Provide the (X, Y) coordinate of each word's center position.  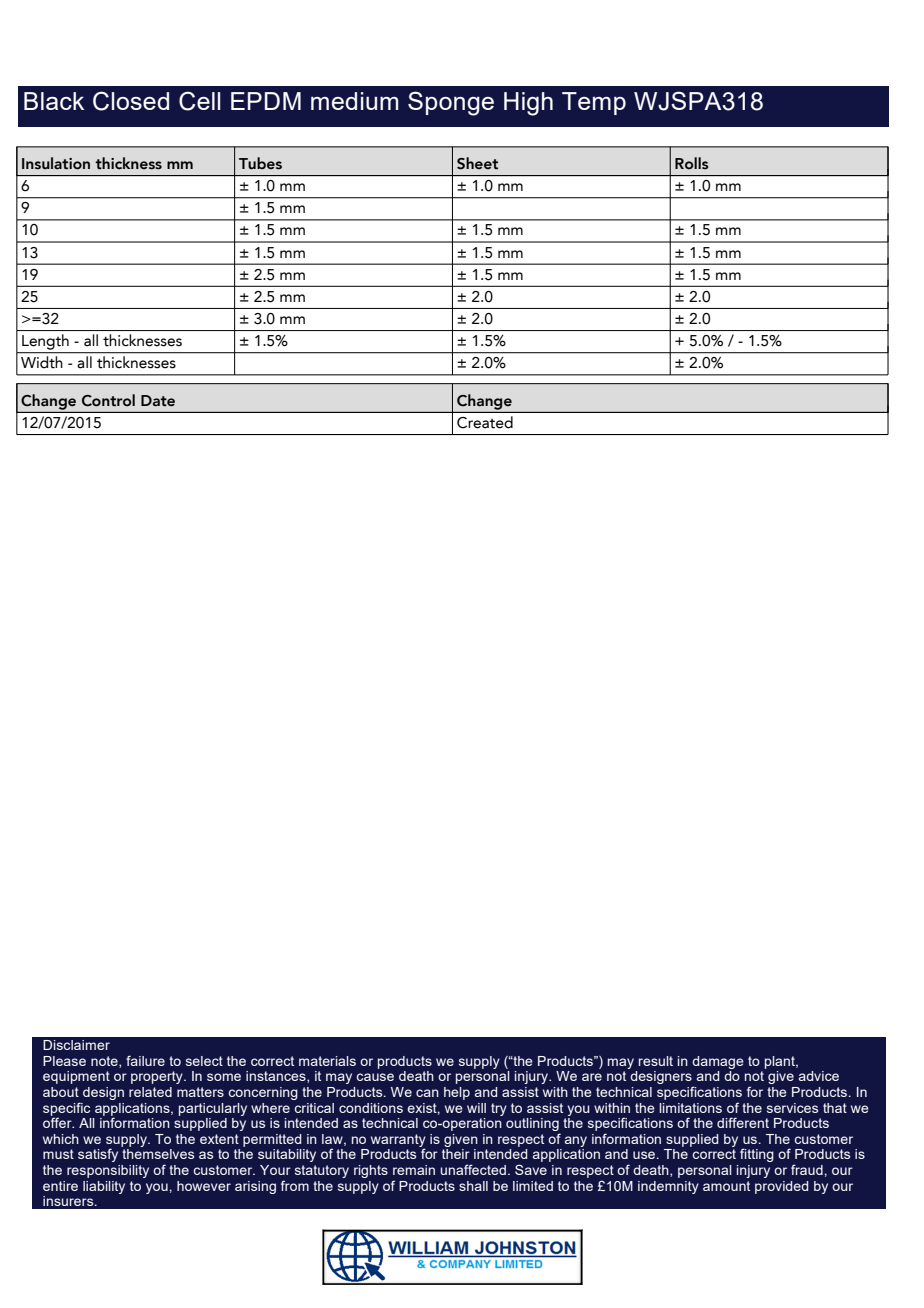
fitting (757, 1155)
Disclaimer (76, 1045)
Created (485, 422)
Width (41, 362)
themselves (158, 1154)
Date (158, 401)
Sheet (477, 163)
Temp (594, 103)
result (656, 1061)
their (456, 1154)
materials (327, 1061)
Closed (131, 101)
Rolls (691, 163)
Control (108, 400)
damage (718, 1062)
